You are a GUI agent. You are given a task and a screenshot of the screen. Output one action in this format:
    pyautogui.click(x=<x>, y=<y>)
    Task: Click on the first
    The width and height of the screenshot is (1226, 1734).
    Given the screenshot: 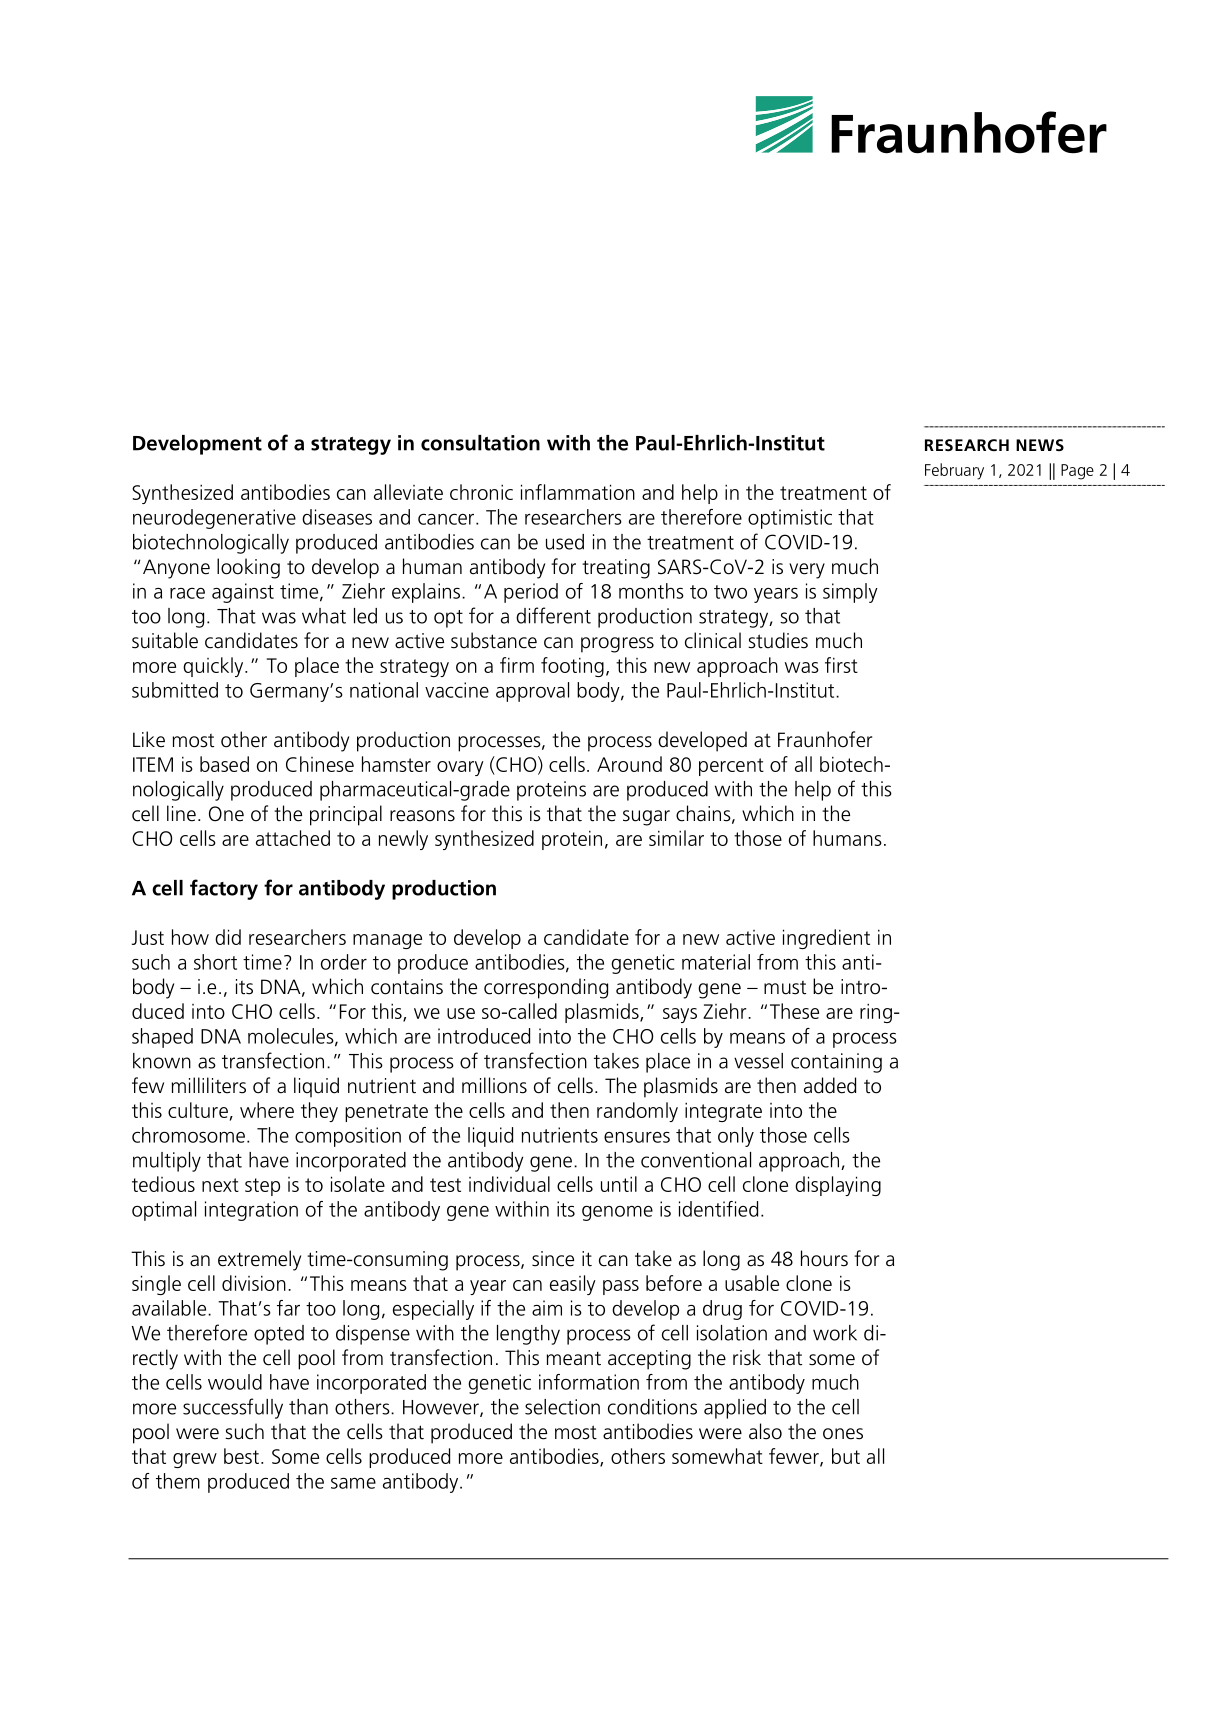 What is the action you would take?
    pyautogui.click(x=841, y=665)
